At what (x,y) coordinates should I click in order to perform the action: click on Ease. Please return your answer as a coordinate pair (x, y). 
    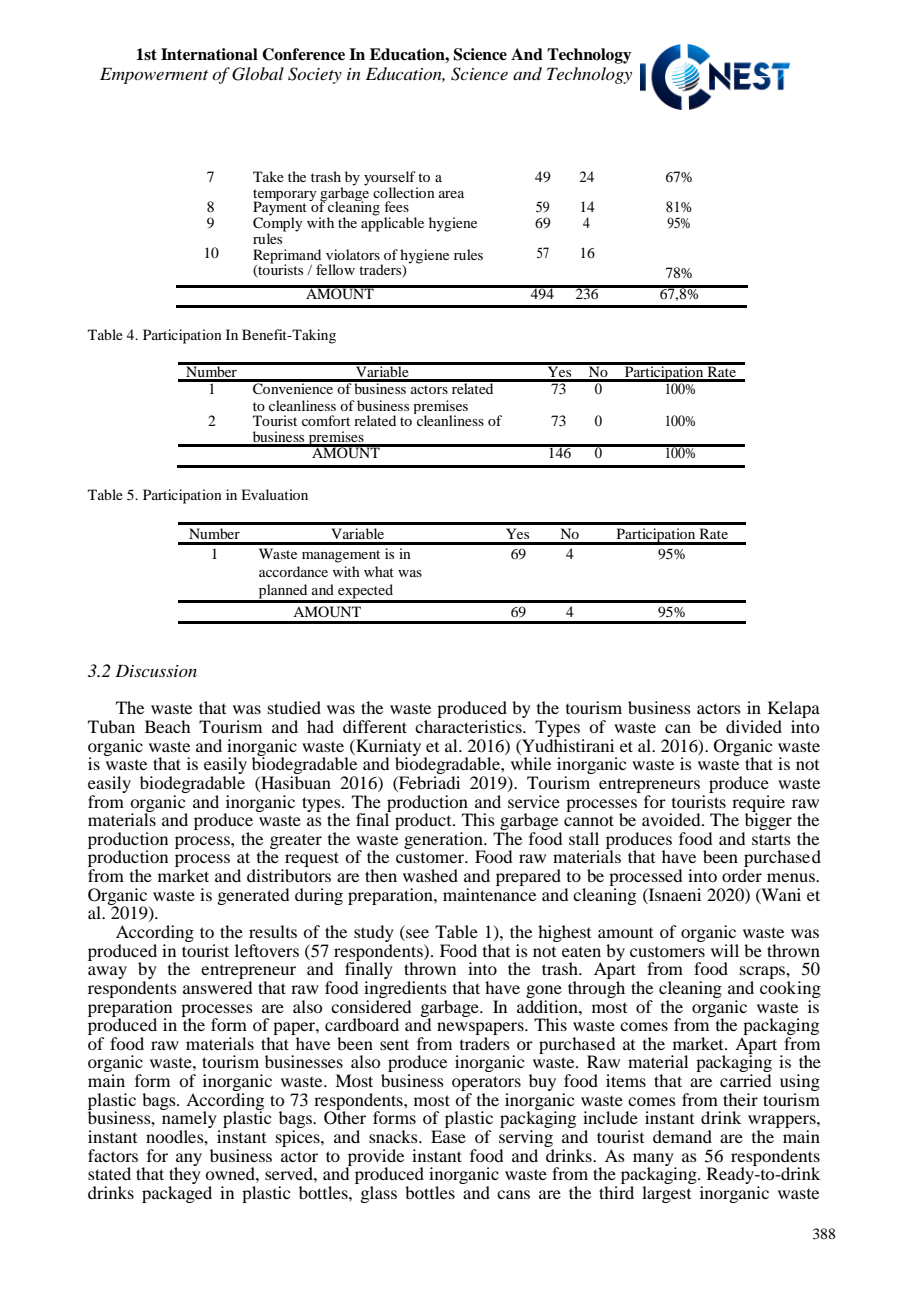
    Looking at the image, I should click on (448, 1136).
